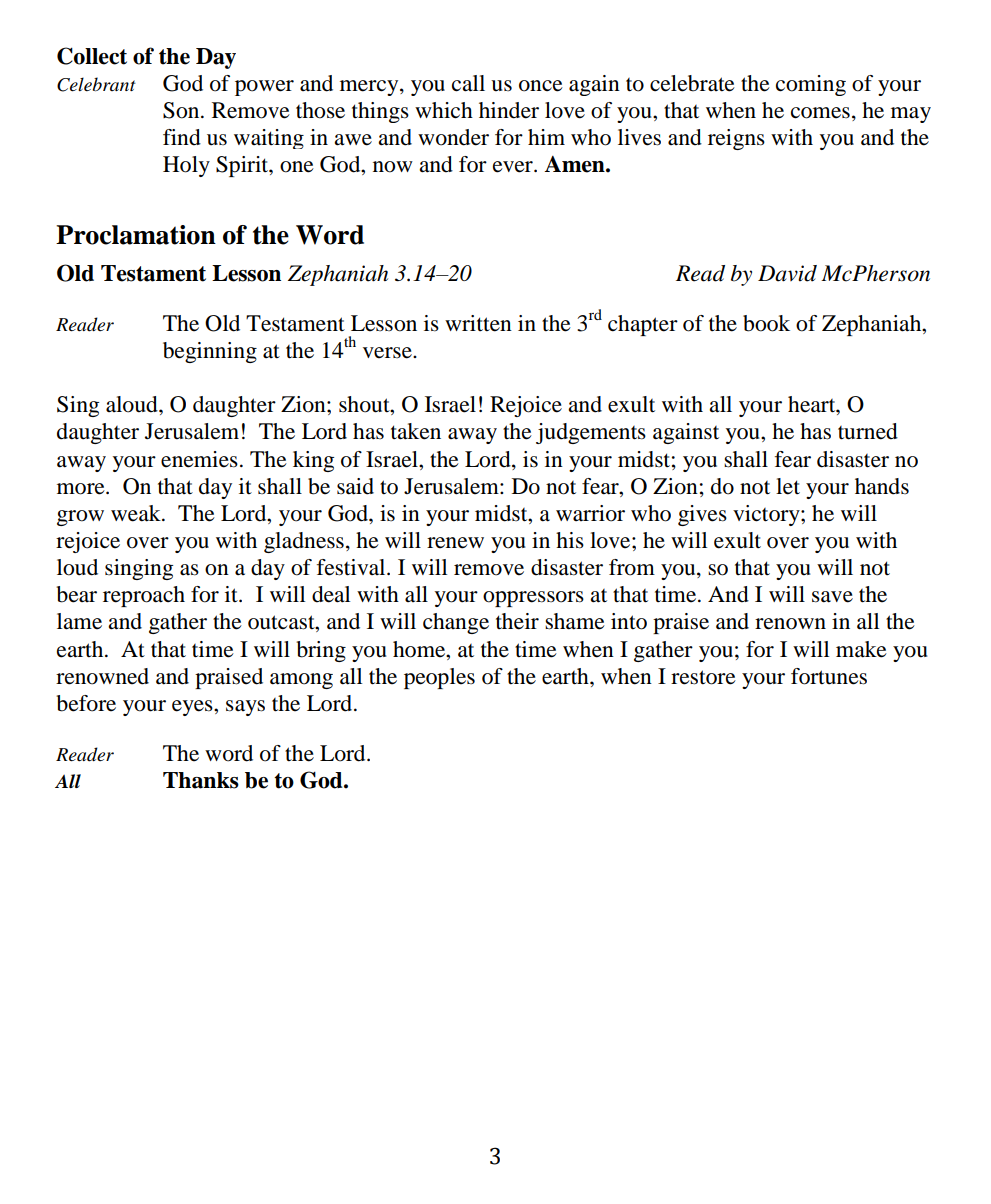 The image size is (991, 1204). Describe the element at coordinates (416, 431) in the screenshot. I see `taken` at that location.
